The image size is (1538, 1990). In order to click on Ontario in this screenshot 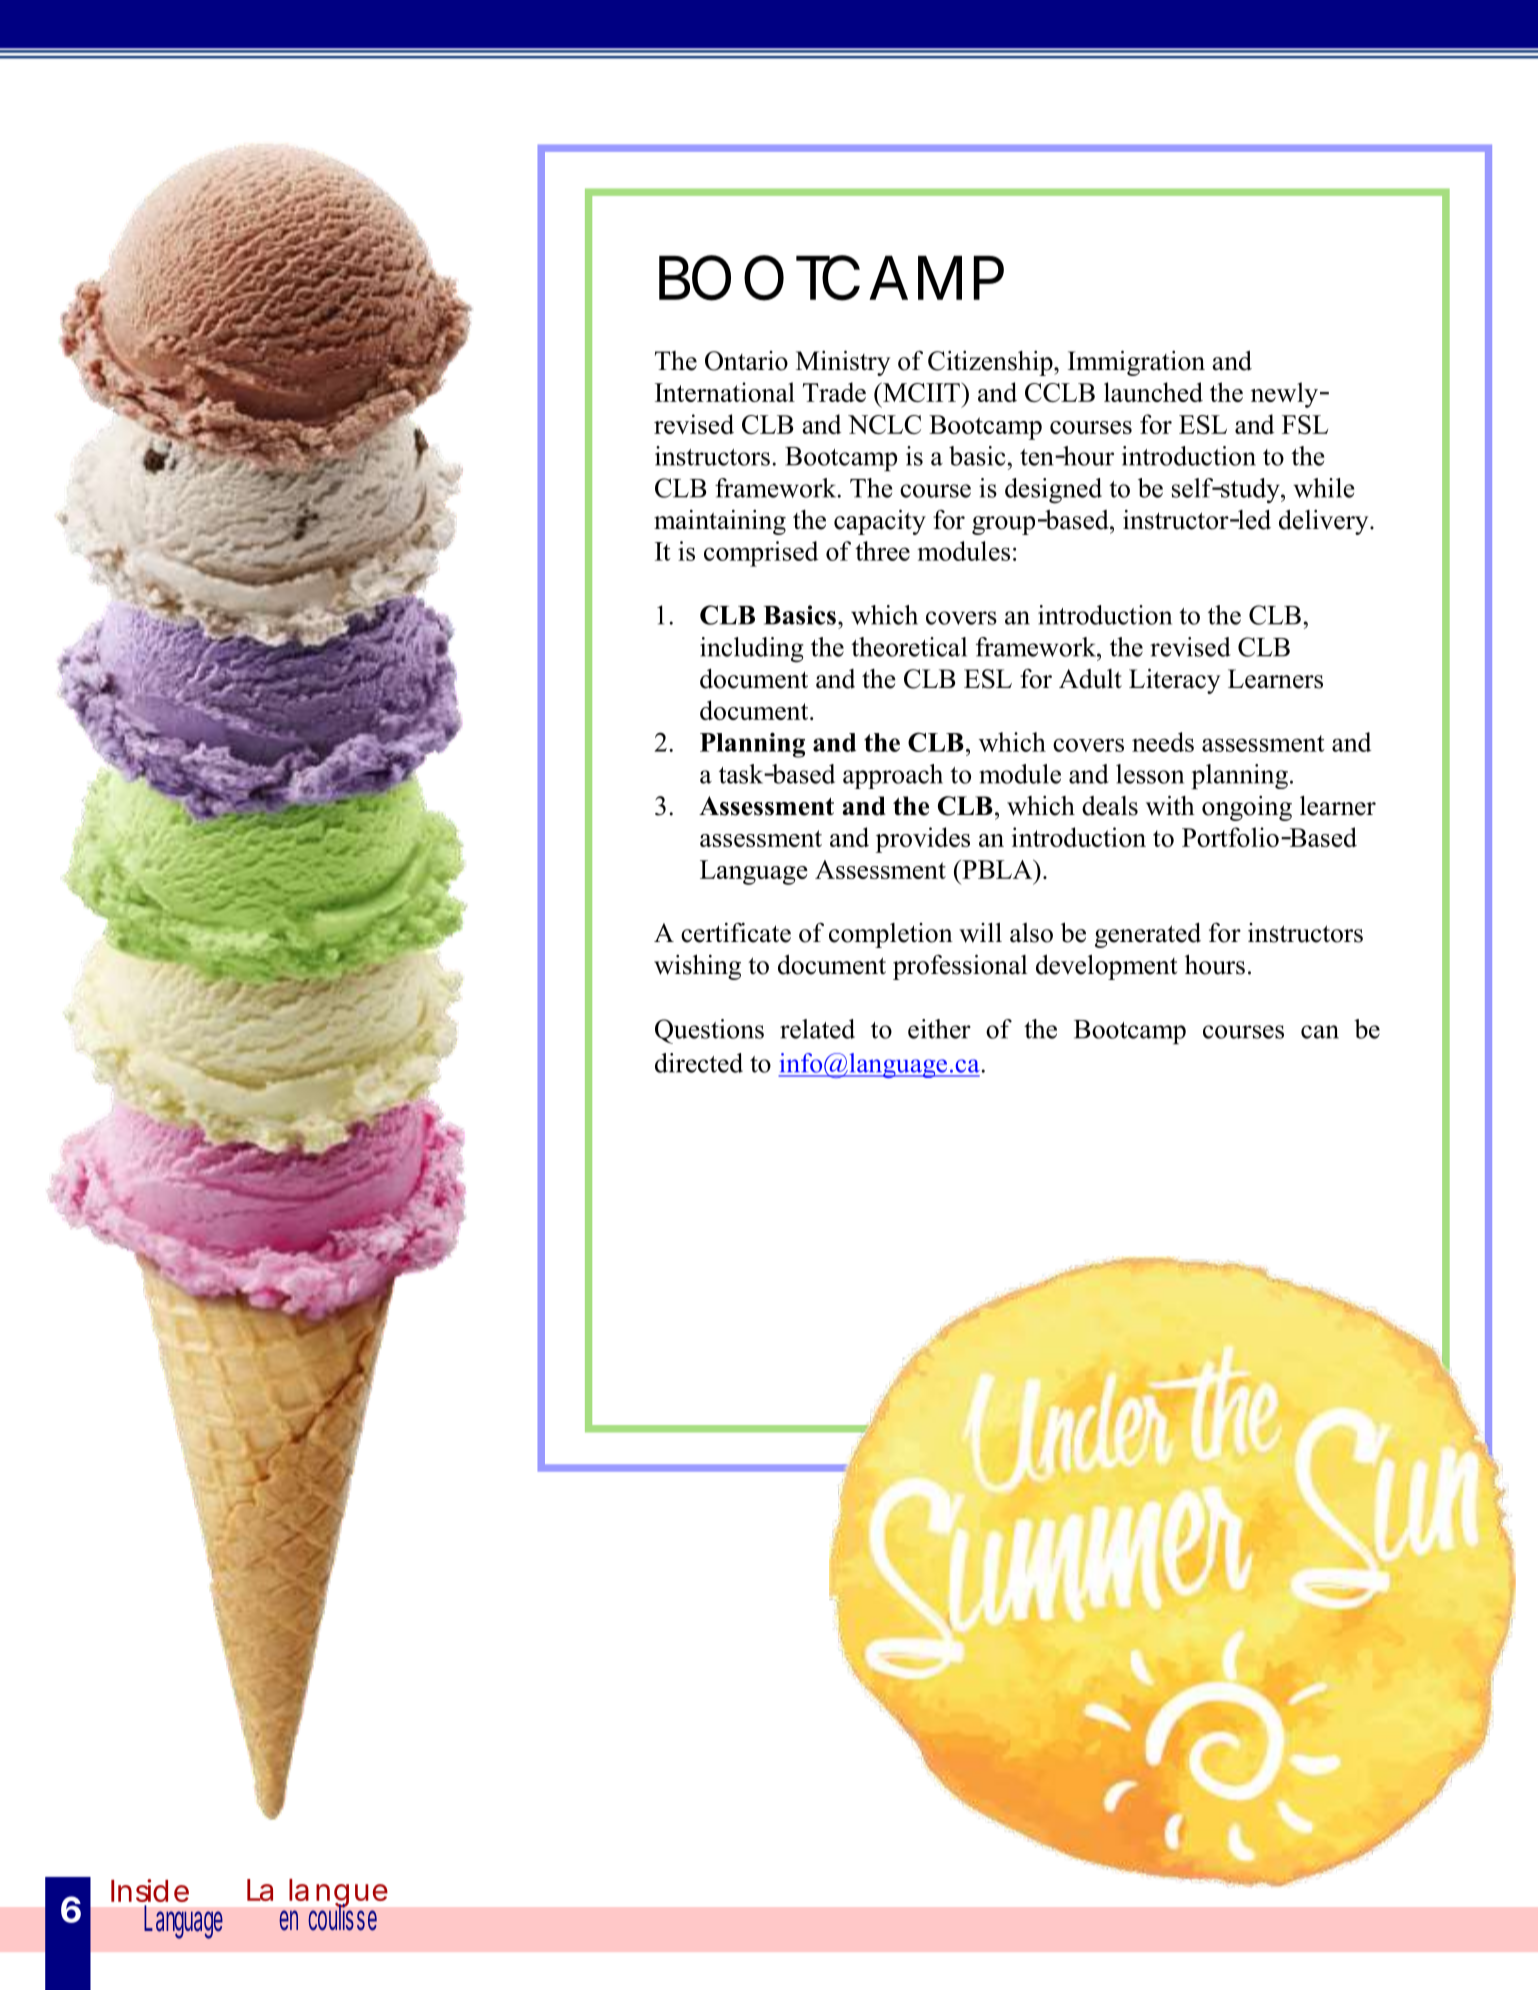, I will do `click(746, 361)`.
